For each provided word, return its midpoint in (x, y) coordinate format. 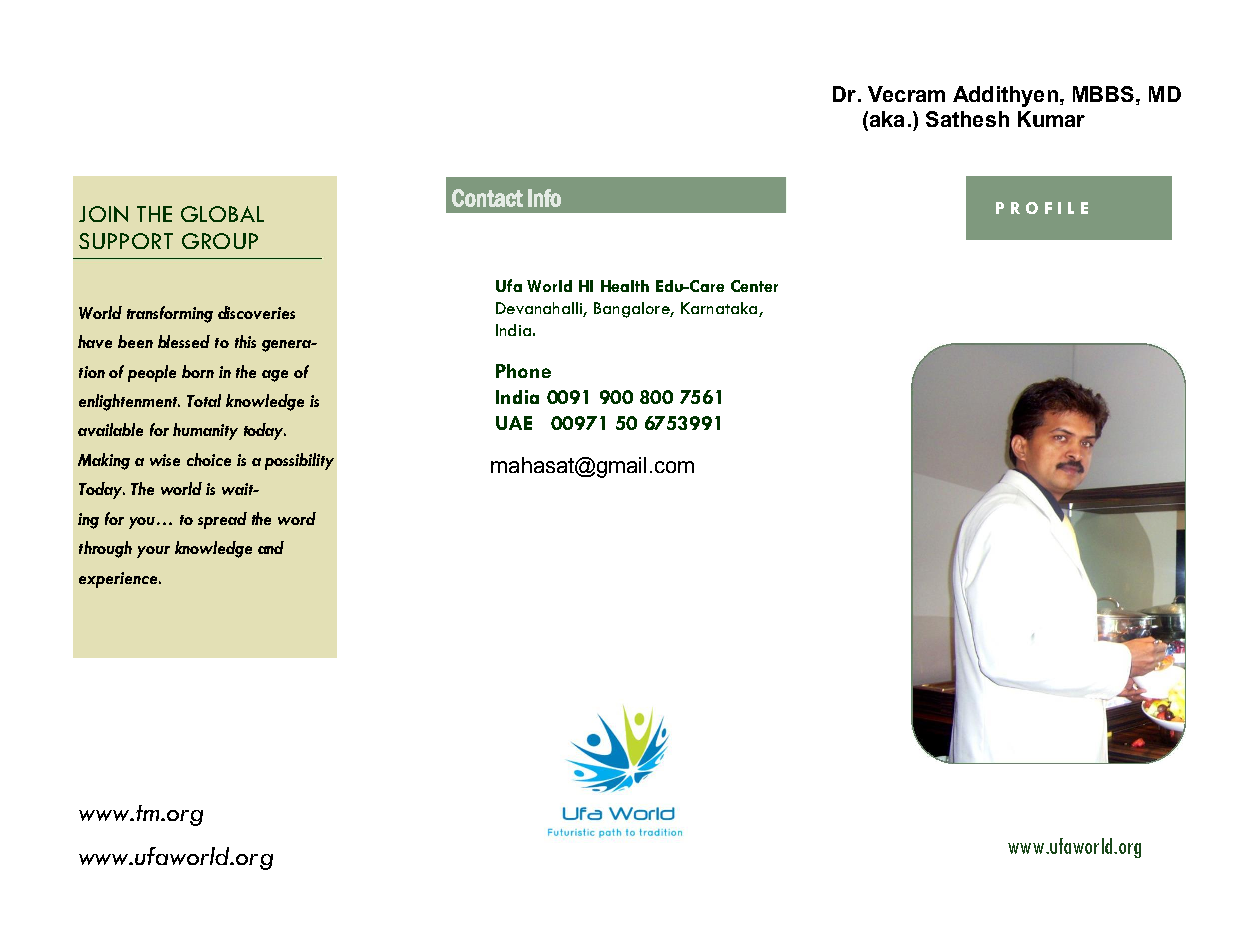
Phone (523, 371)
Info (544, 198)
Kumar (1051, 119)
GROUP (220, 241)
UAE (514, 423)
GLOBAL (222, 214)
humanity (205, 431)
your (153, 552)
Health (625, 286)
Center (754, 286)
